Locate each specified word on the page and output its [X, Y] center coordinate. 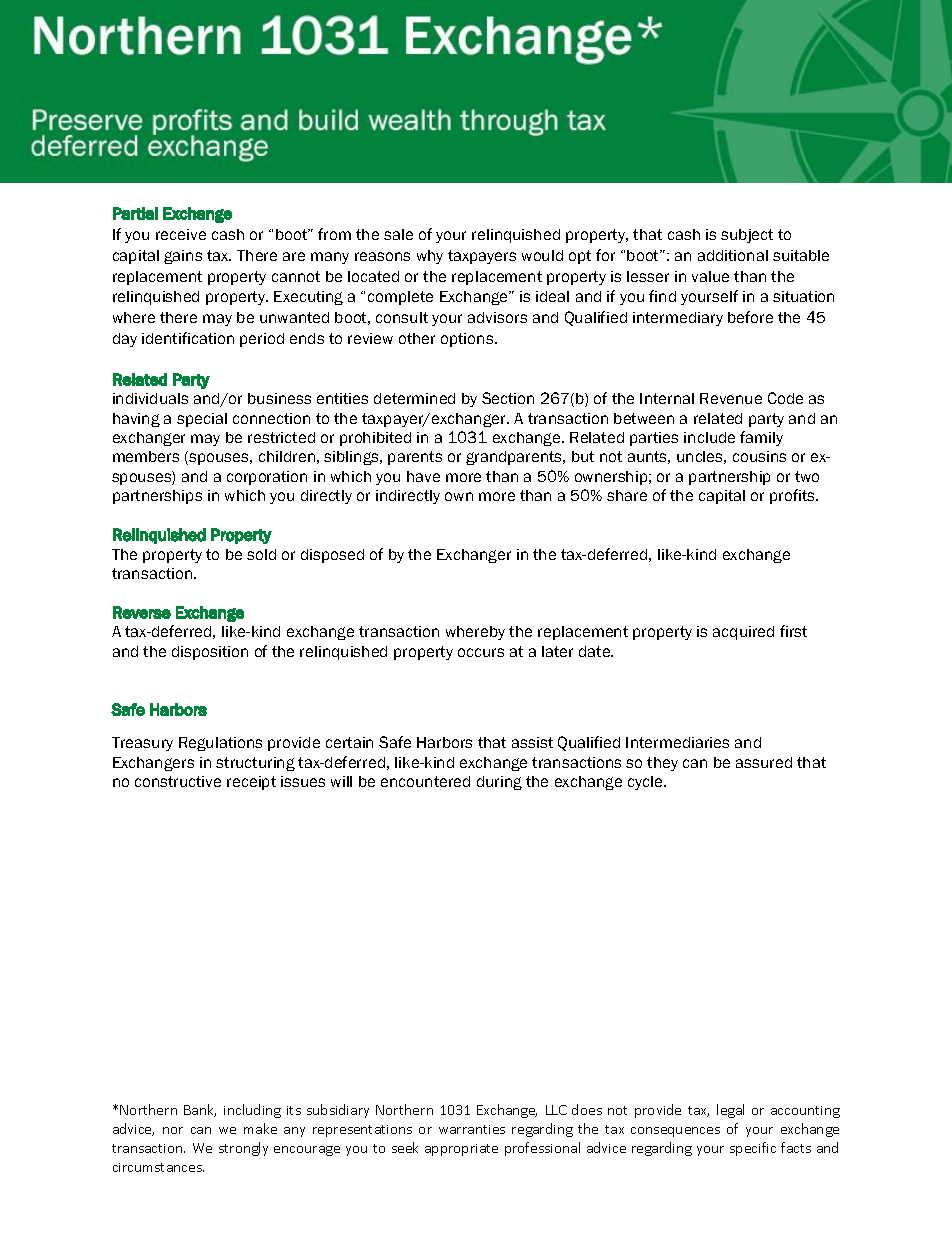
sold [261, 554]
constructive [178, 781]
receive [181, 234]
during [499, 783]
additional [733, 255]
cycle [646, 783]
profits [794, 496]
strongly [243, 1149]
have [423, 476]
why [430, 257]
